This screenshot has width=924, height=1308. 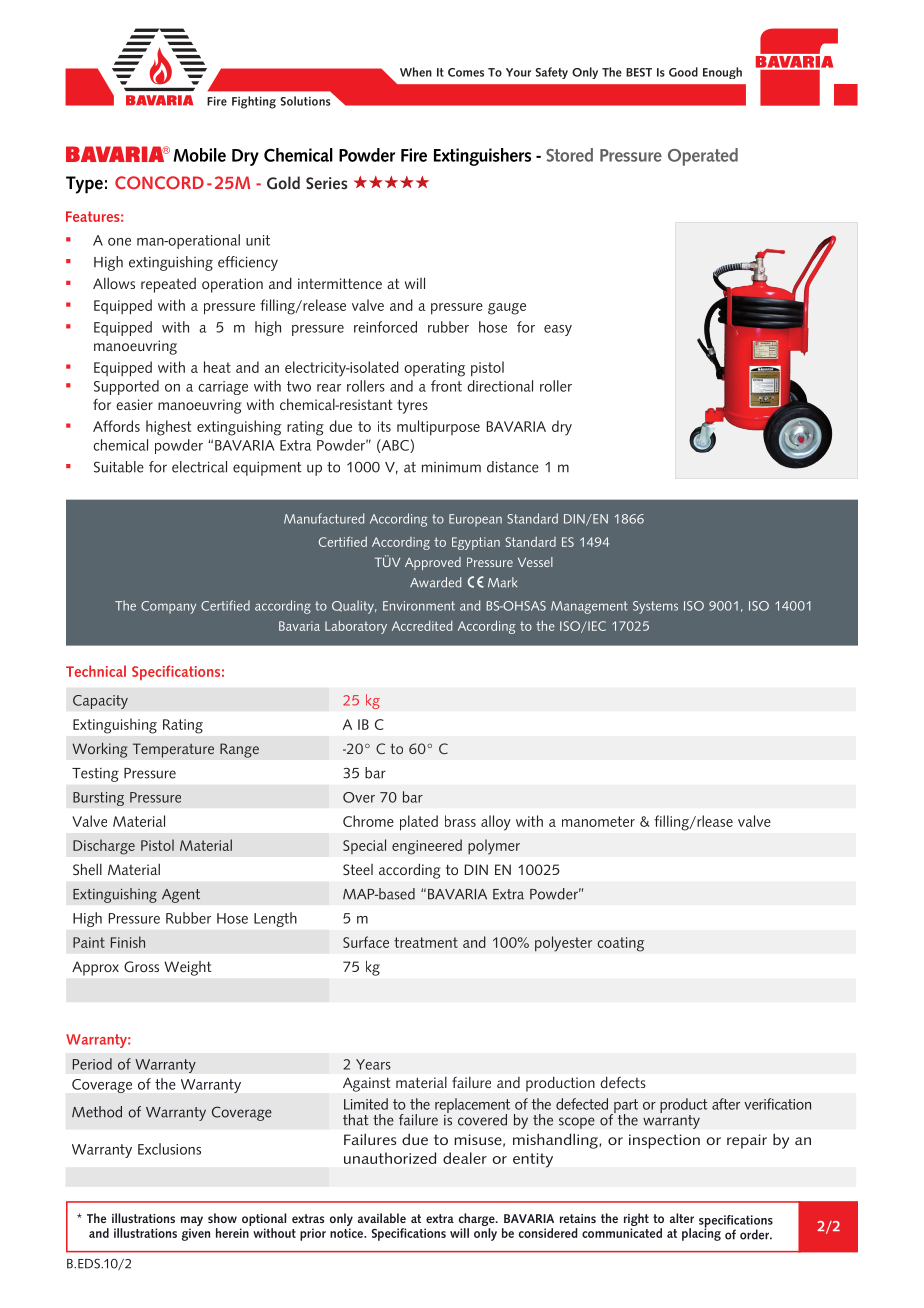 What do you see at coordinates (192, 1222) in the screenshot?
I see `may` at bounding box center [192, 1222].
